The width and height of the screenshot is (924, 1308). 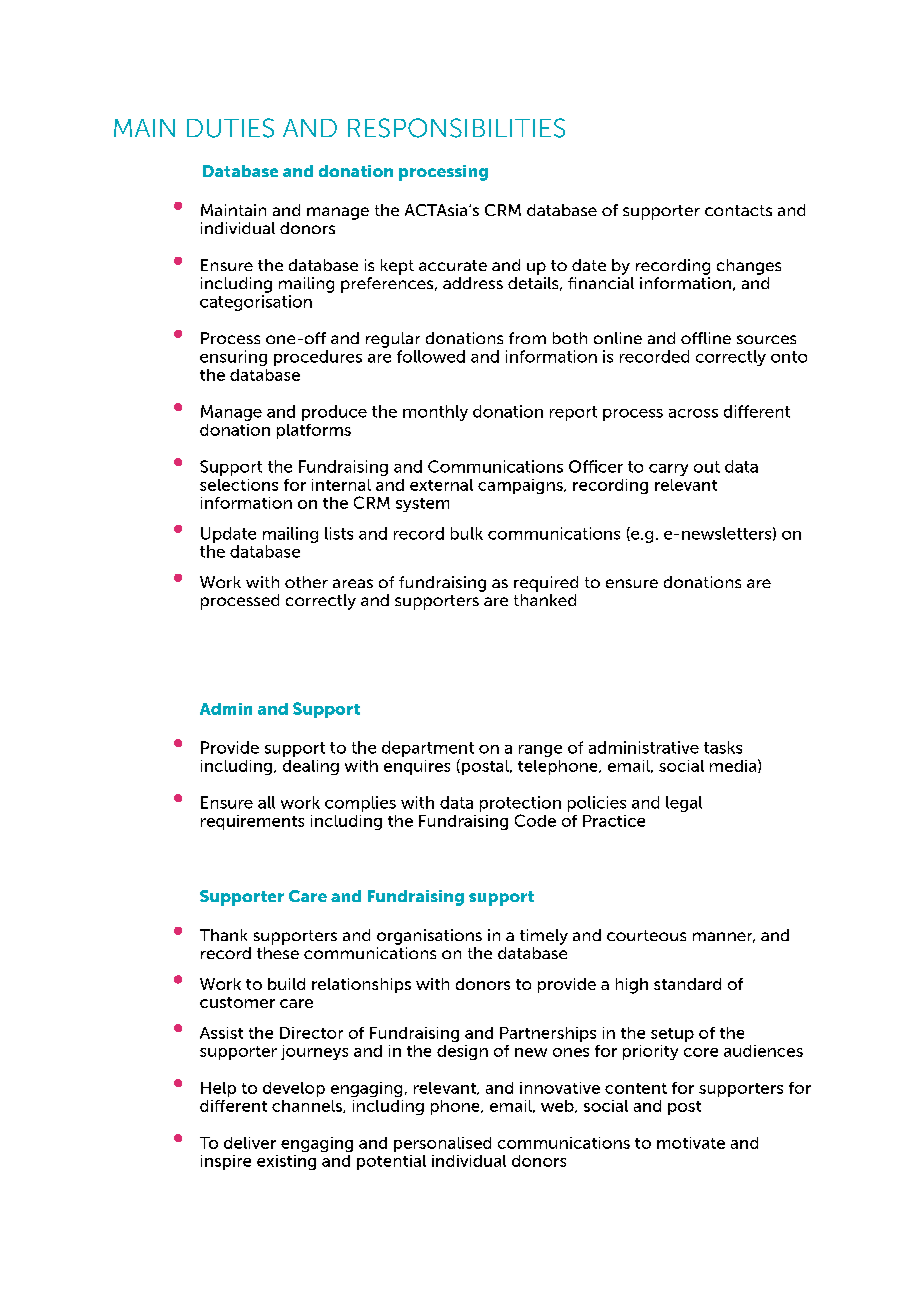 What do you see at coordinates (314, 431) in the screenshot?
I see `platforms` at bounding box center [314, 431].
